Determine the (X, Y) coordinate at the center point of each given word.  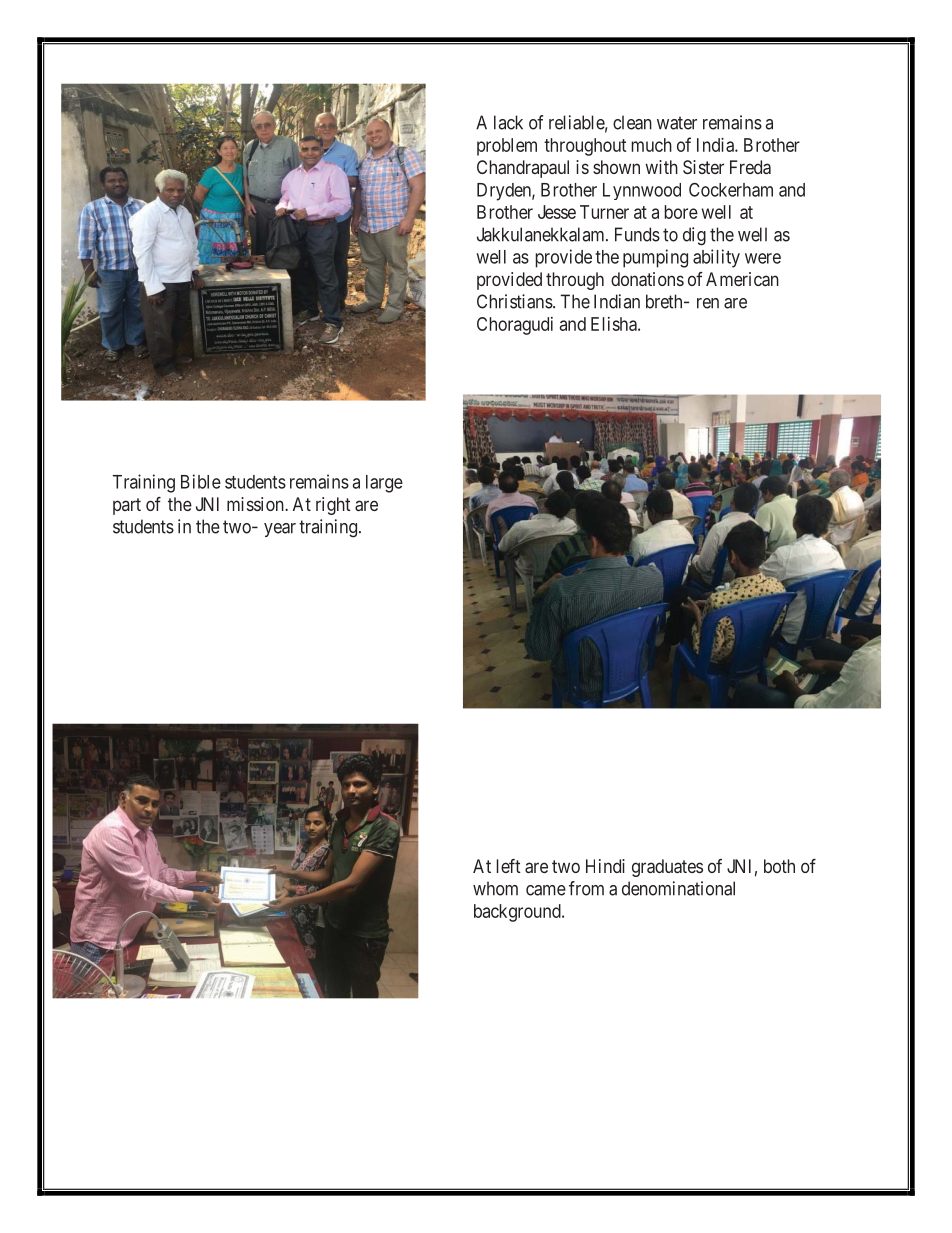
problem (507, 147)
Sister (703, 167)
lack (508, 122)
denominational (678, 888)
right (333, 506)
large (384, 484)
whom (495, 888)
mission (256, 504)
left (509, 866)
